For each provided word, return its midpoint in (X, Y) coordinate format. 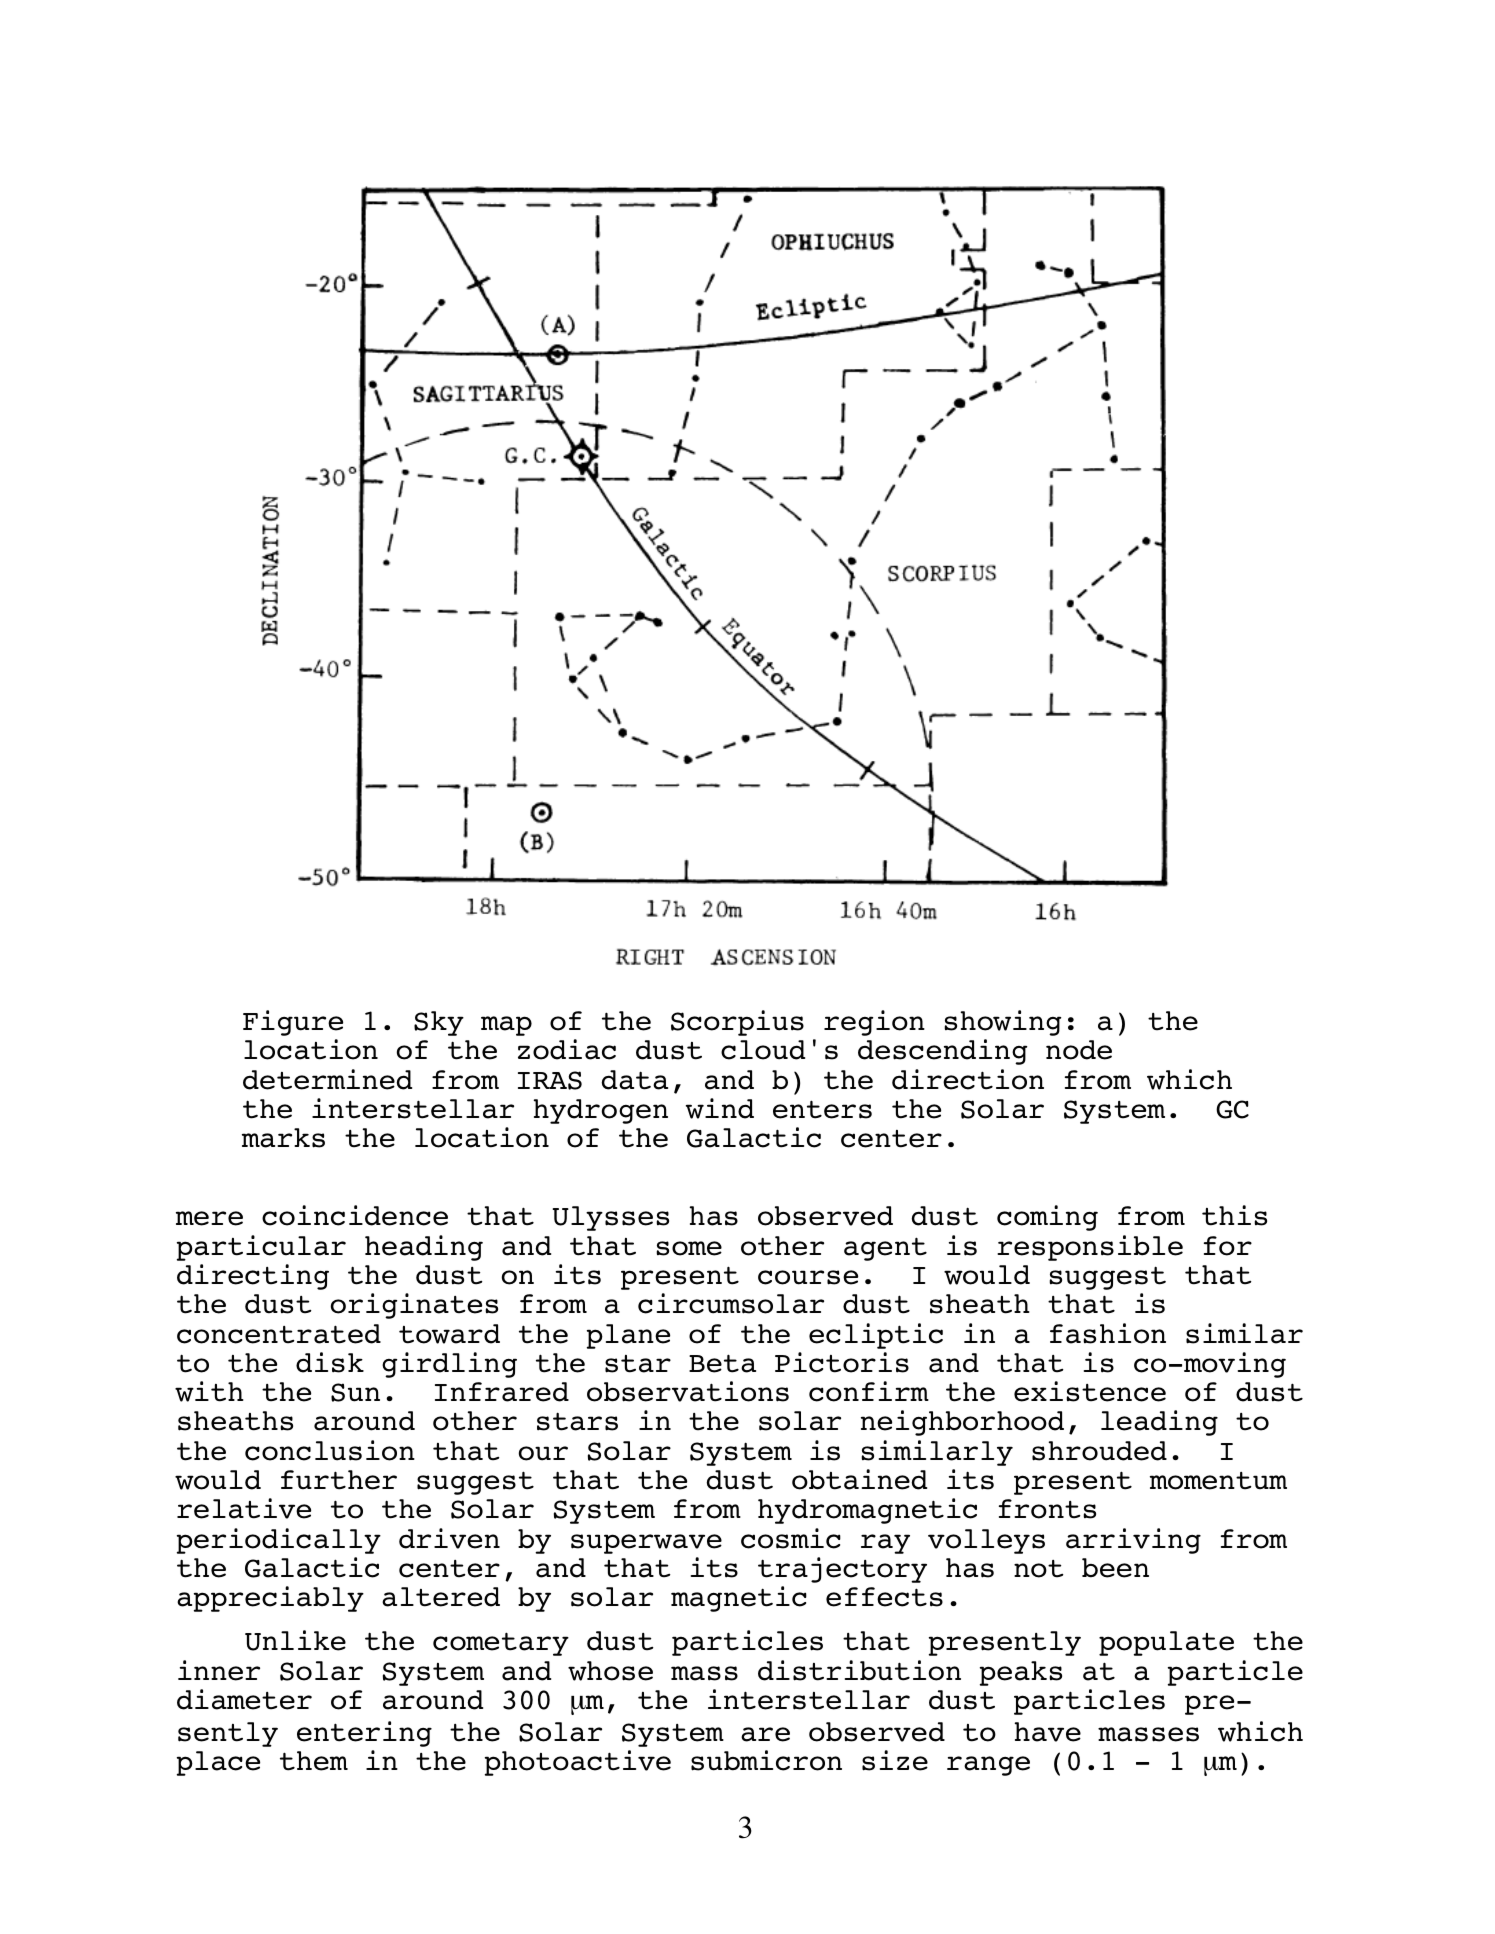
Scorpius (737, 1023)
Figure (293, 1023)
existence (1090, 1391)
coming (1047, 1218)
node (1079, 1050)
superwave (646, 1544)
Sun (355, 1392)
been (1115, 1568)
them (314, 1761)
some (689, 1248)
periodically (279, 1541)
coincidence (355, 1215)
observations (688, 1391)
